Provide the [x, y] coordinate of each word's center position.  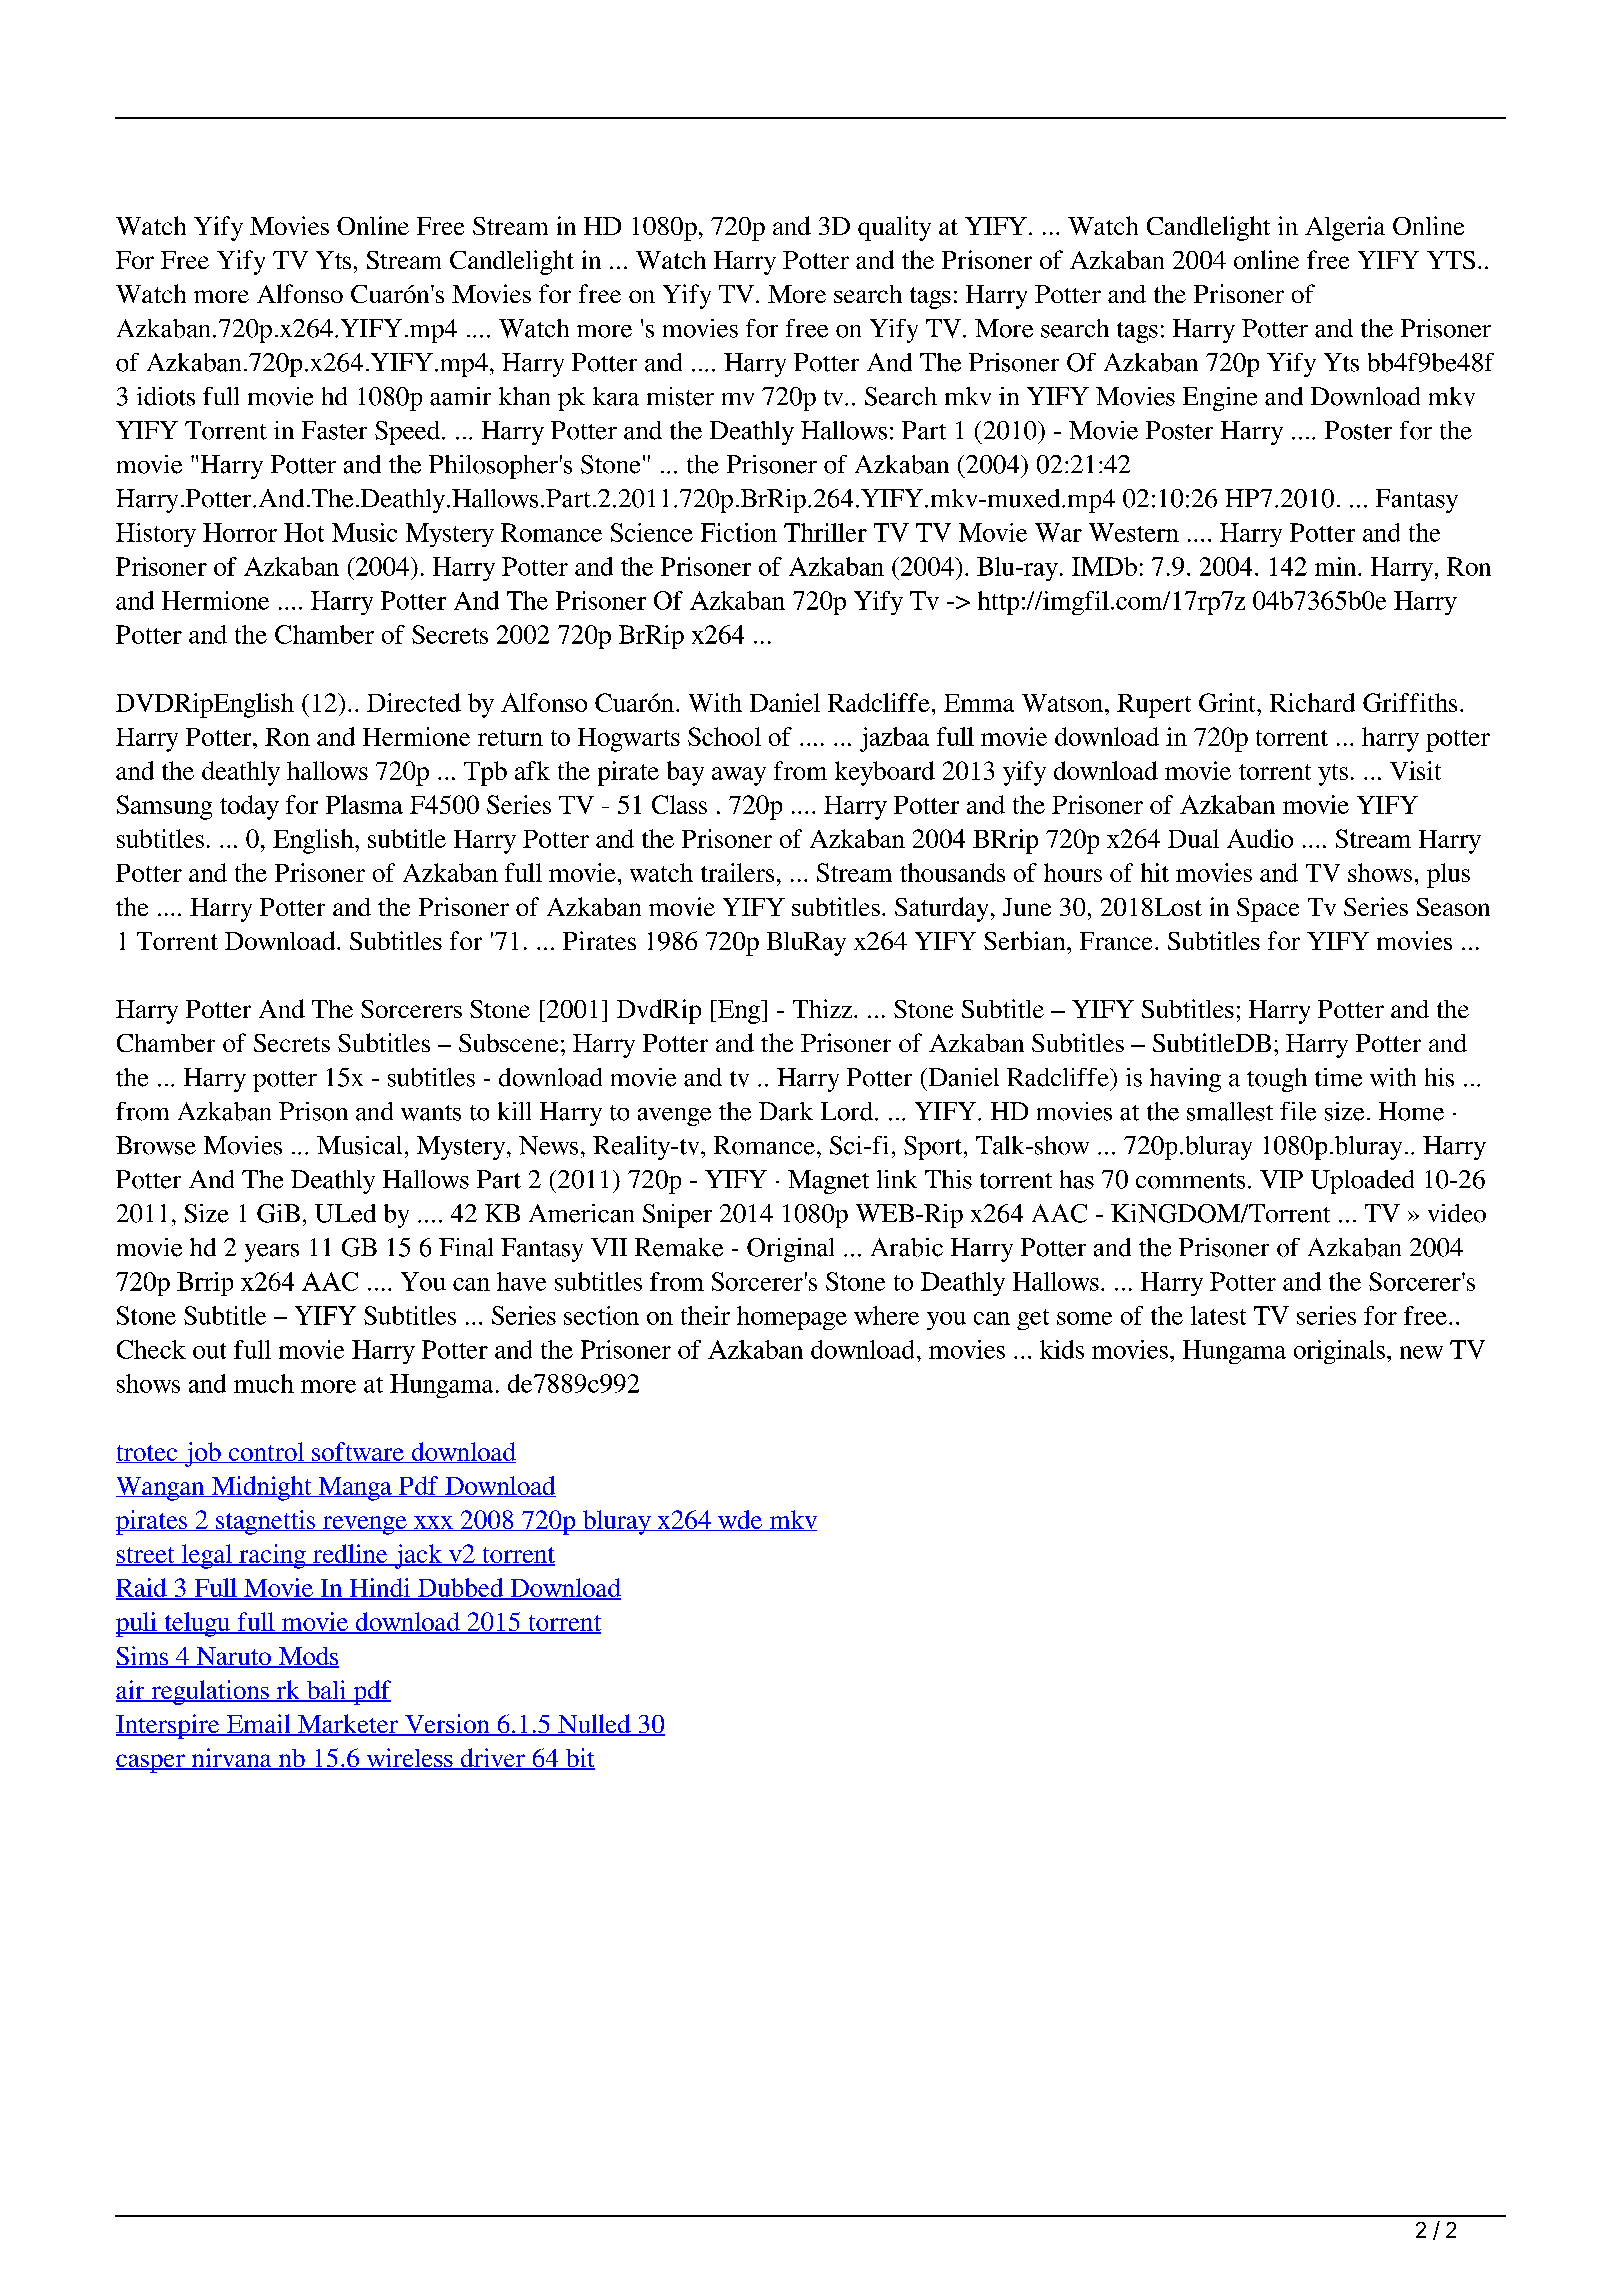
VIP [1281, 1179]
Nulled [594, 1725]
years [272, 1253]
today [249, 807]
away [739, 776]
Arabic [907, 1247]
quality [894, 228]
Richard [1312, 702]
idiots [166, 396]
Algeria [1345, 228]
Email [259, 1725]
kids [1062, 1349]
